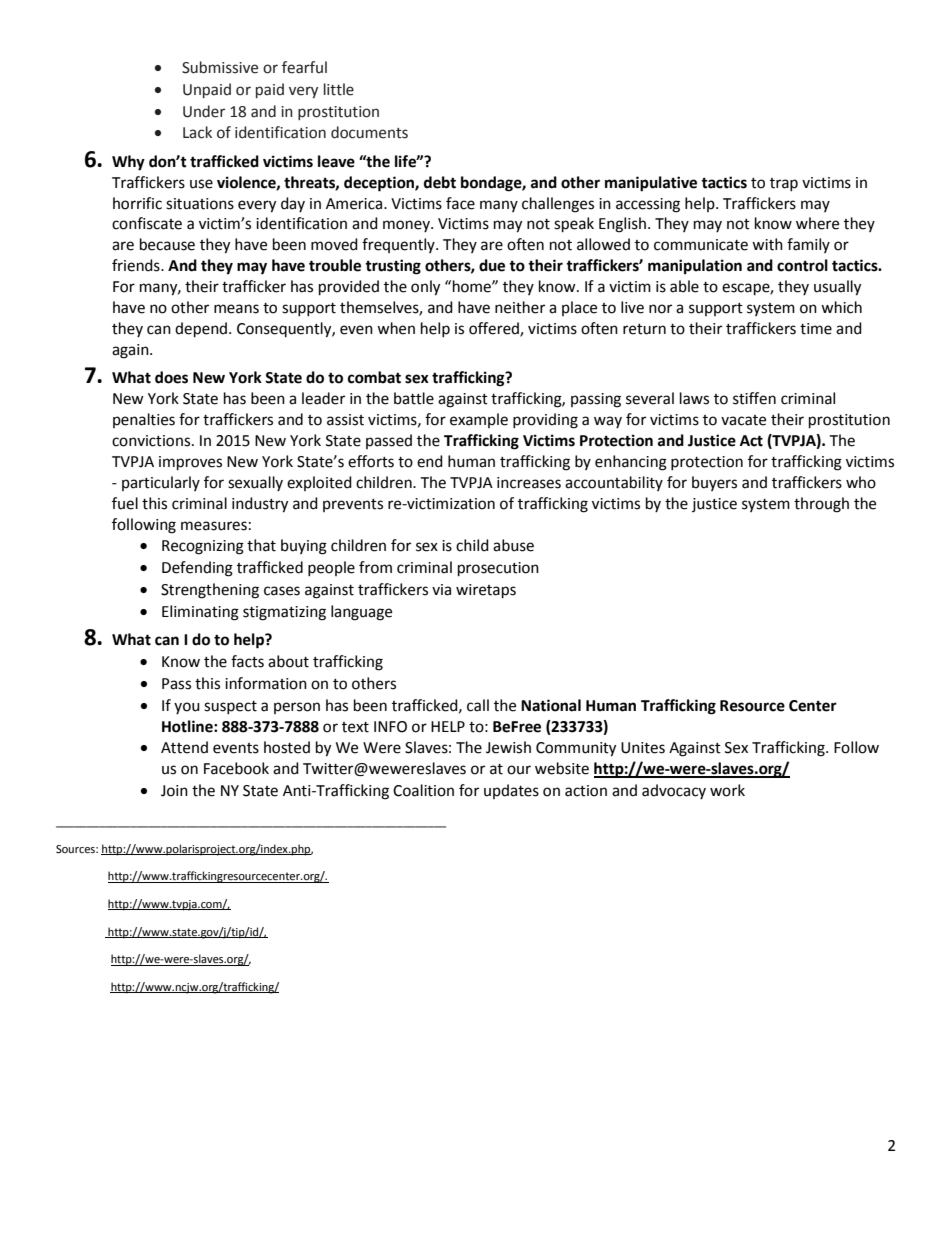 Image resolution: width=952 pixels, height=1233 pixels. I want to click on through, so click(821, 505).
